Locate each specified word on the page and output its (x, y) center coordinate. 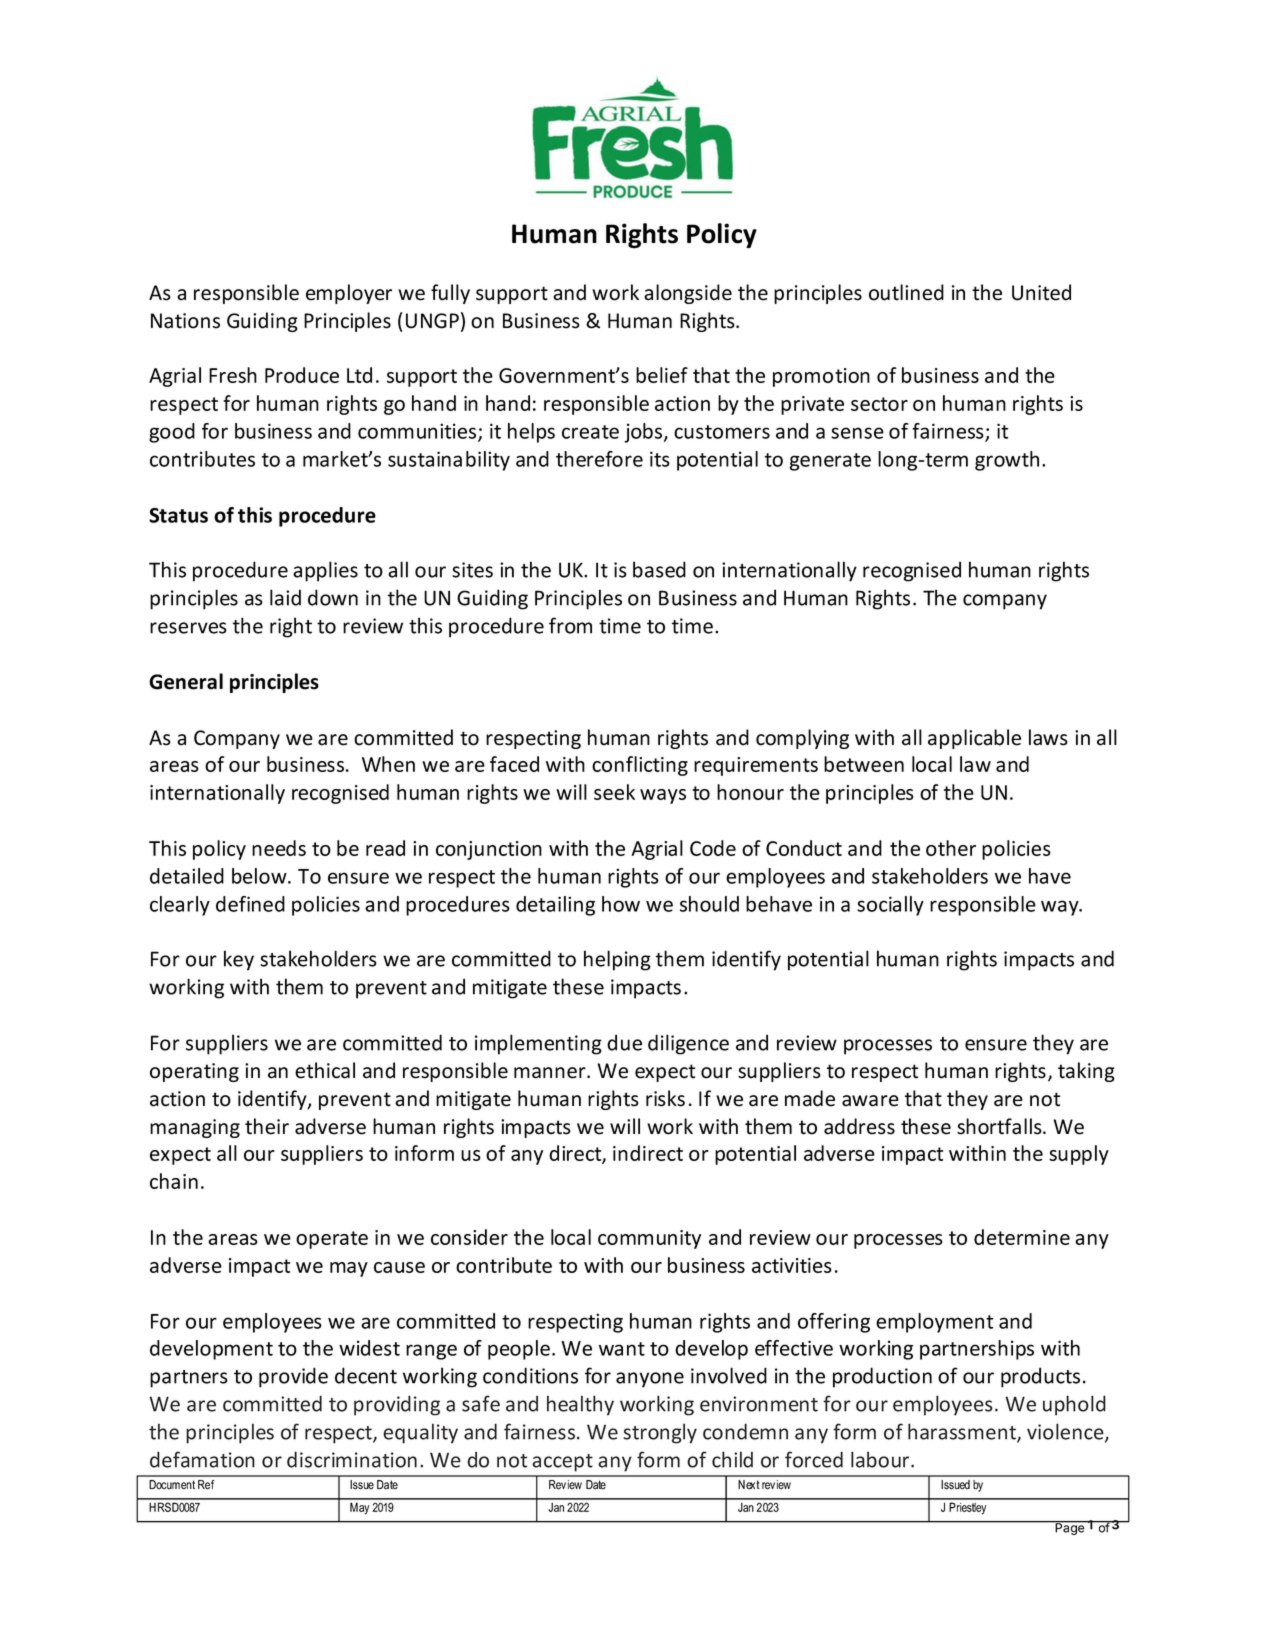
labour (881, 1459)
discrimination (352, 1459)
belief (662, 375)
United (1041, 292)
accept (562, 1463)
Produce (302, 375)
